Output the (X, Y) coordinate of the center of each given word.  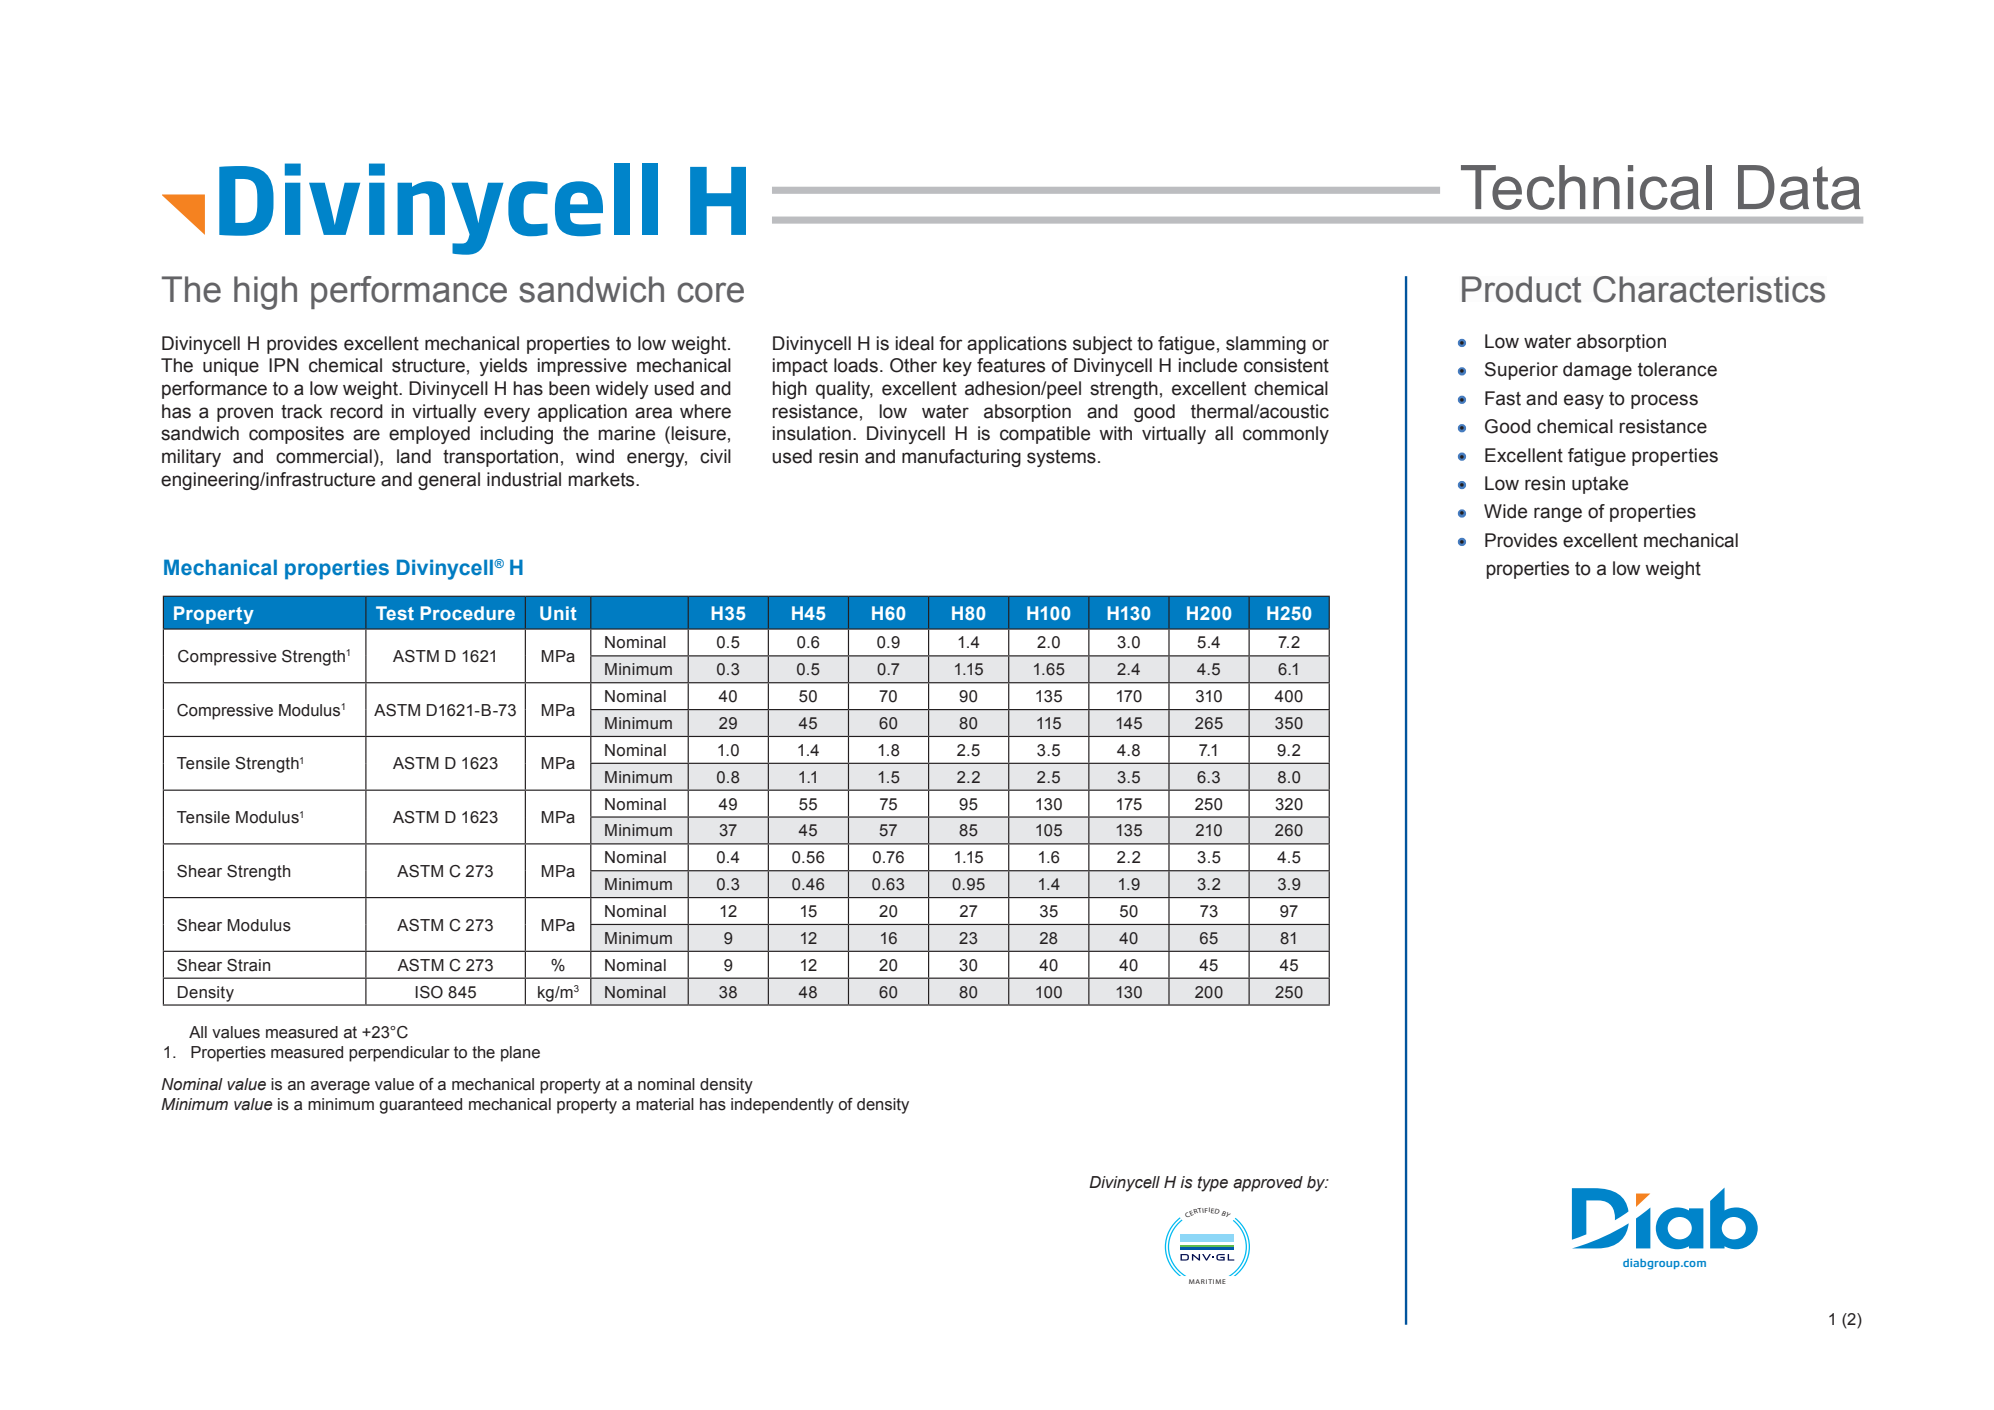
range (1558, 514)
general (449, 481)
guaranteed (420, 1106)
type (1213, 1184)
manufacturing (961, 458)
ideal (915, 343)
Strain (248, 965)
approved (1268, 1184)
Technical (1586, 187)
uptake (1600, 485)
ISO (429, 992)
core (710, 292)
